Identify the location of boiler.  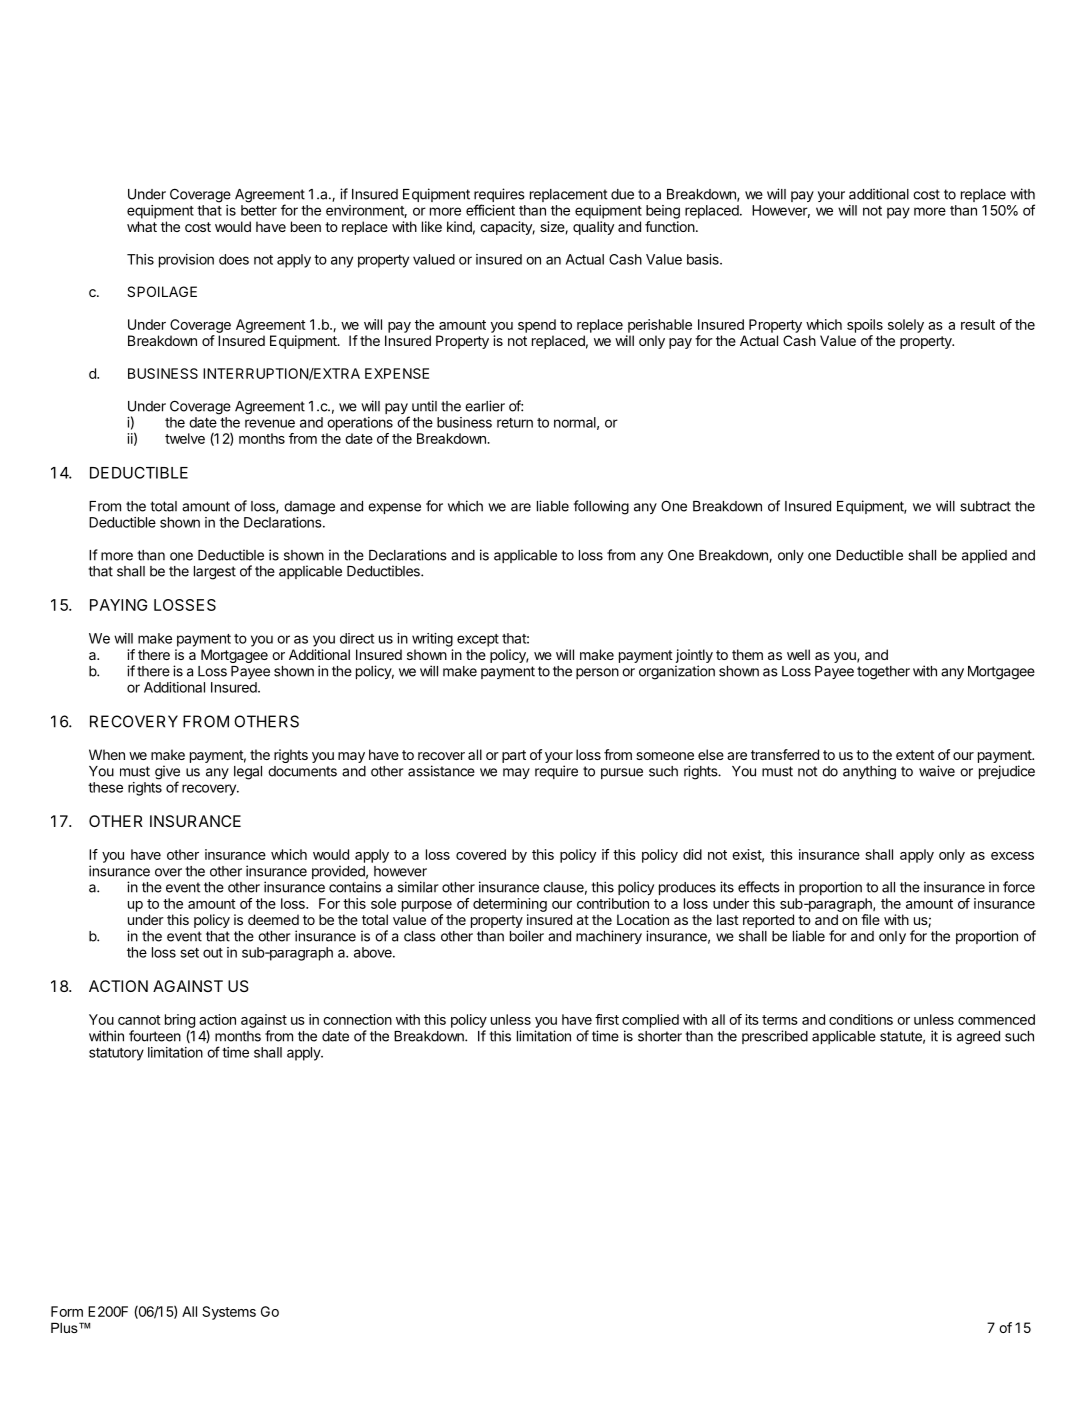
(527, 936).
